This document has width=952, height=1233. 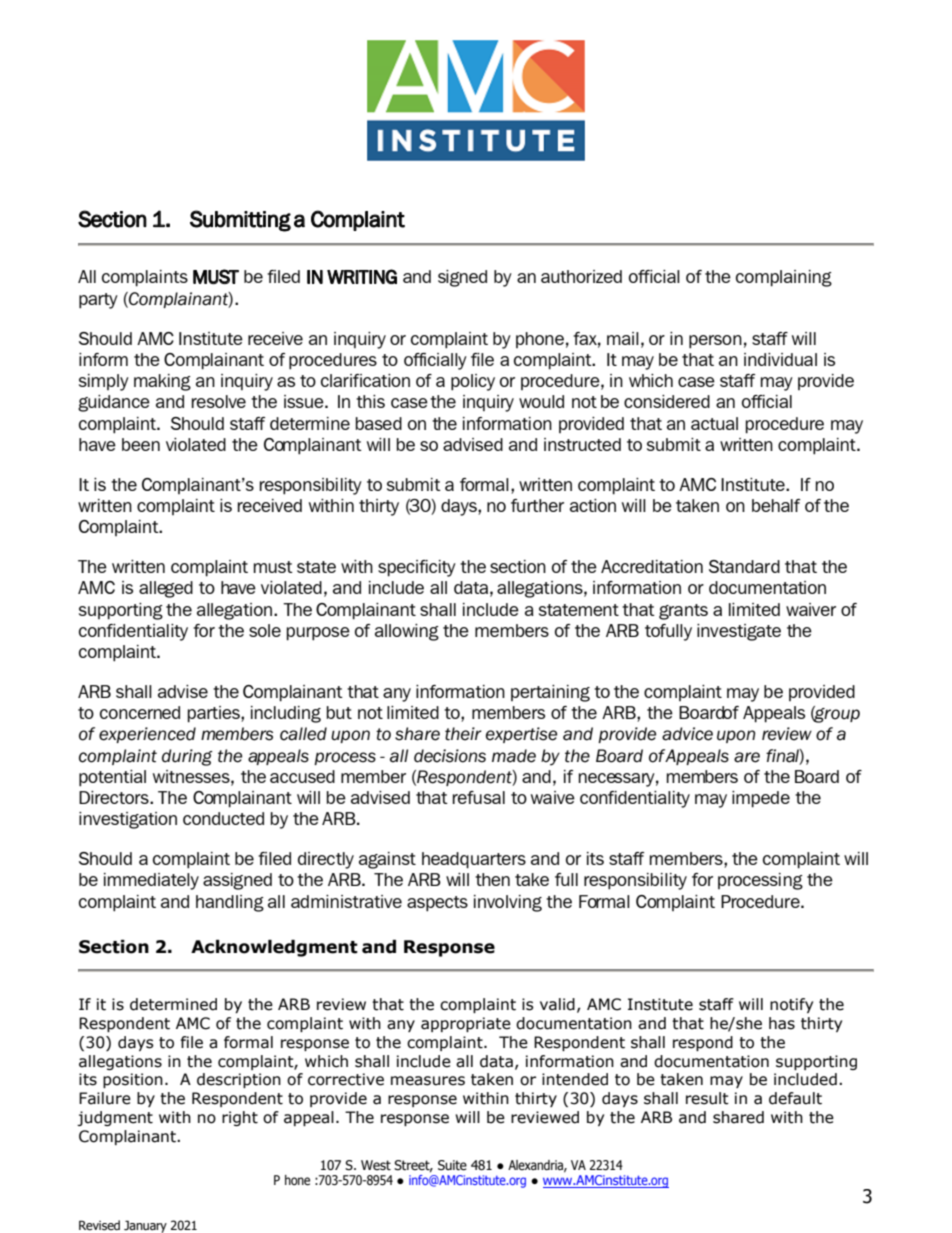 I want to click on during, so click(x=187, y=757).
